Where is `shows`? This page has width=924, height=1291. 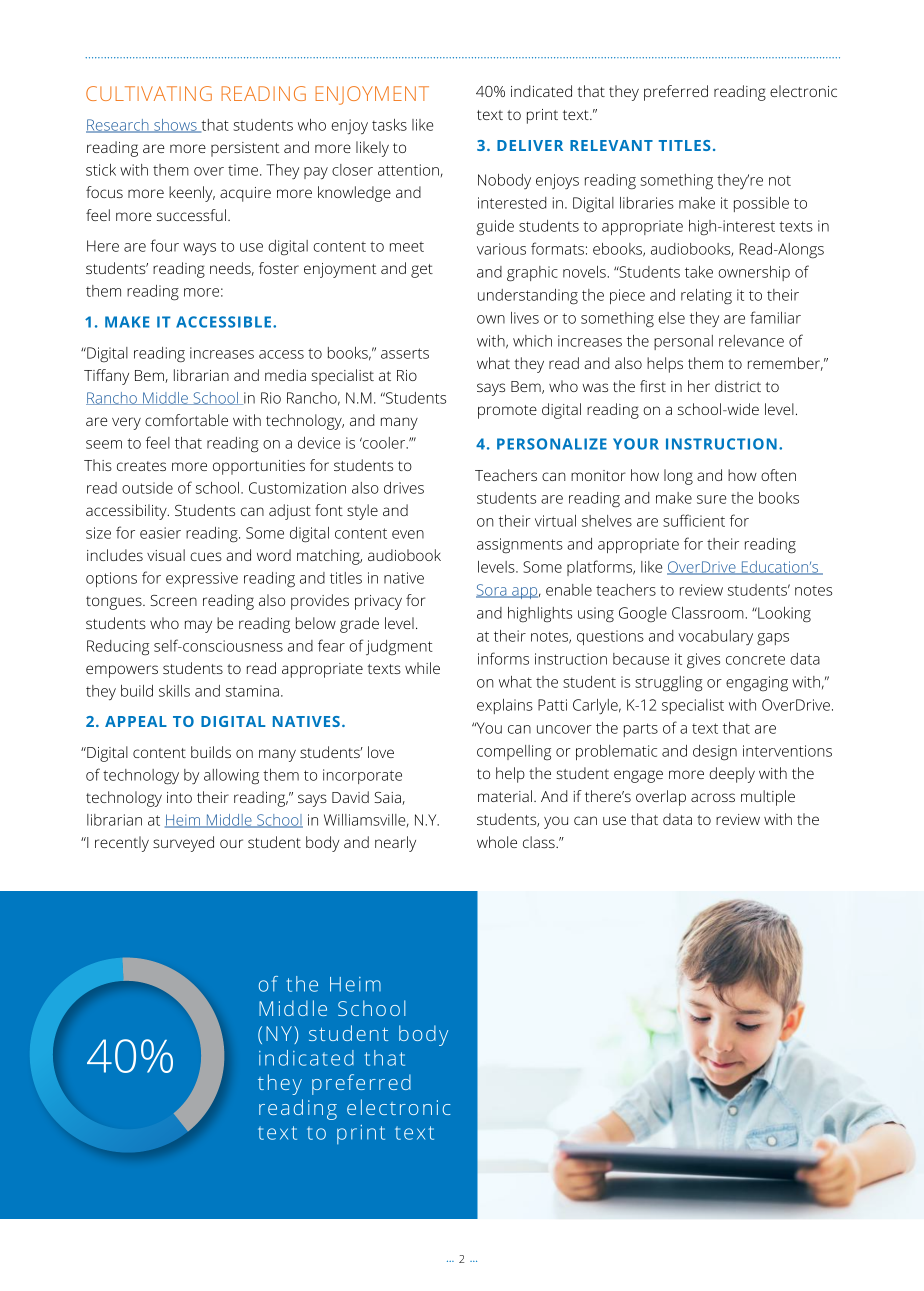 shows is located at coordinates (175, 126).
